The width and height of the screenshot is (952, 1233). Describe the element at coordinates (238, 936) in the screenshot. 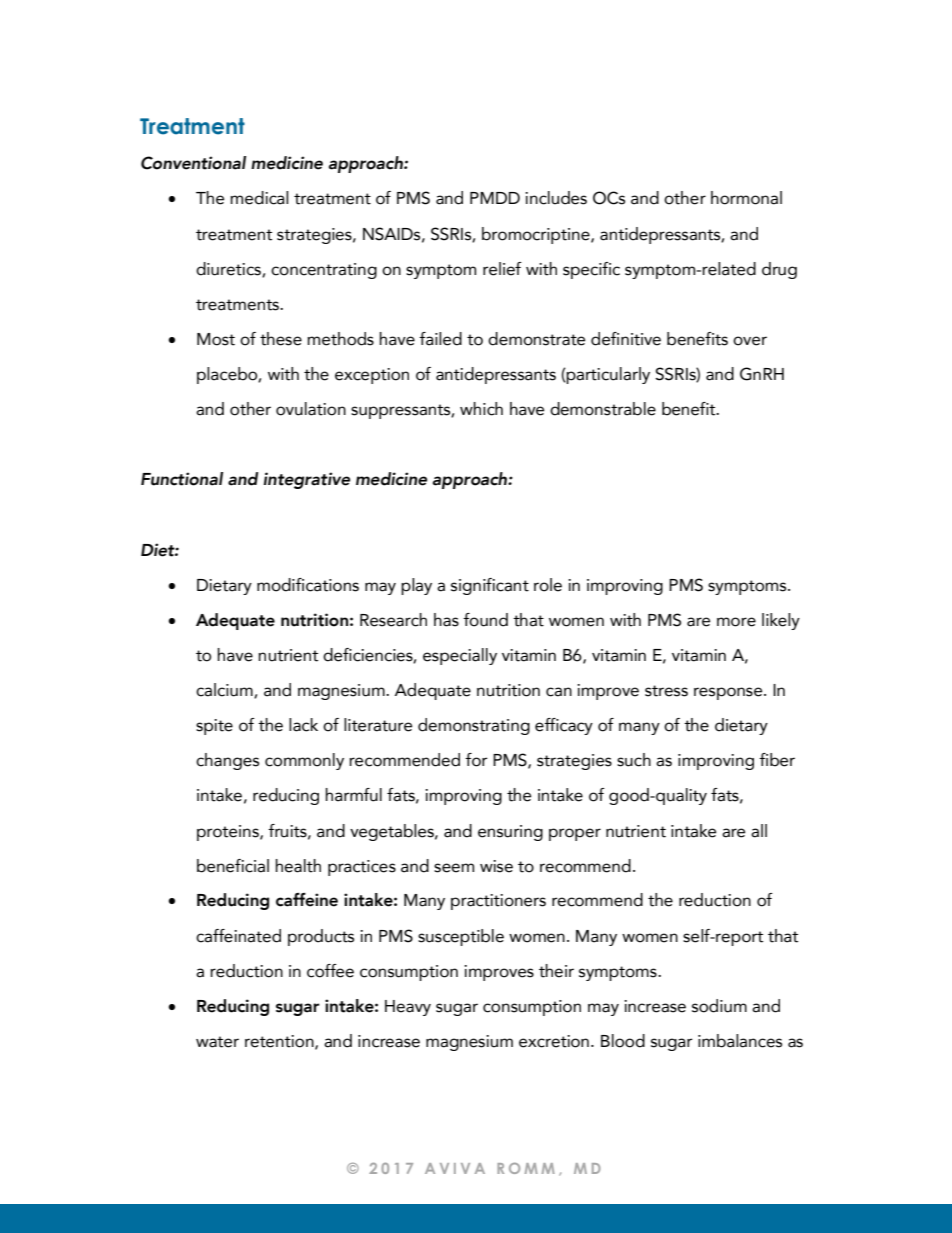

I see `caffeinated` at that location.
